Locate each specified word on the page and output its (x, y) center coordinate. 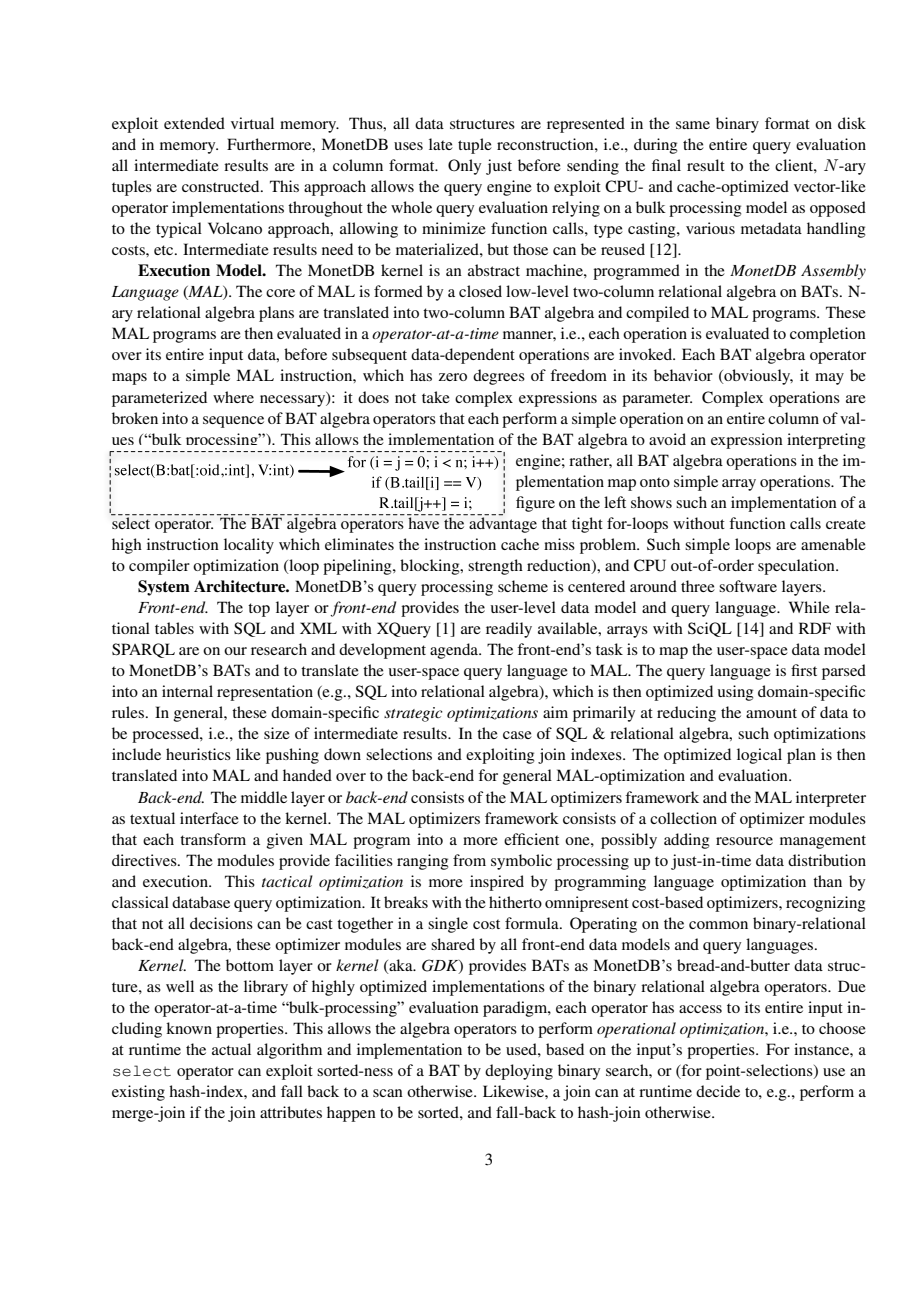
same (693, 125)
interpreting (826, 441)
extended (194, 123)
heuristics (198, 754)
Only (464, 167)
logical (759, 756)
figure (535, 504)
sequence (233, 422)
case (517, 735)
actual (231, 1049)
